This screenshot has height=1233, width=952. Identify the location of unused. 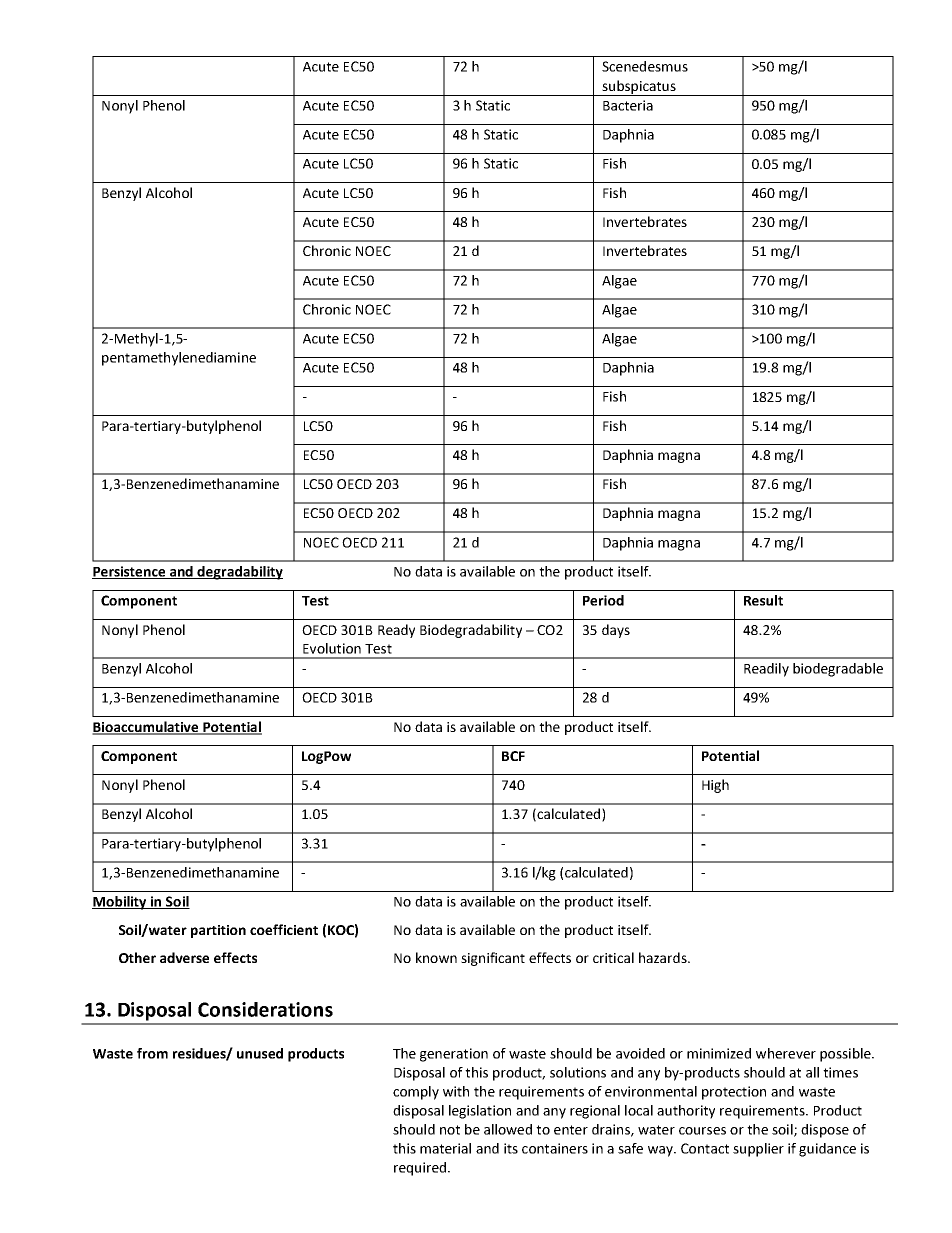
(260, 1053).
